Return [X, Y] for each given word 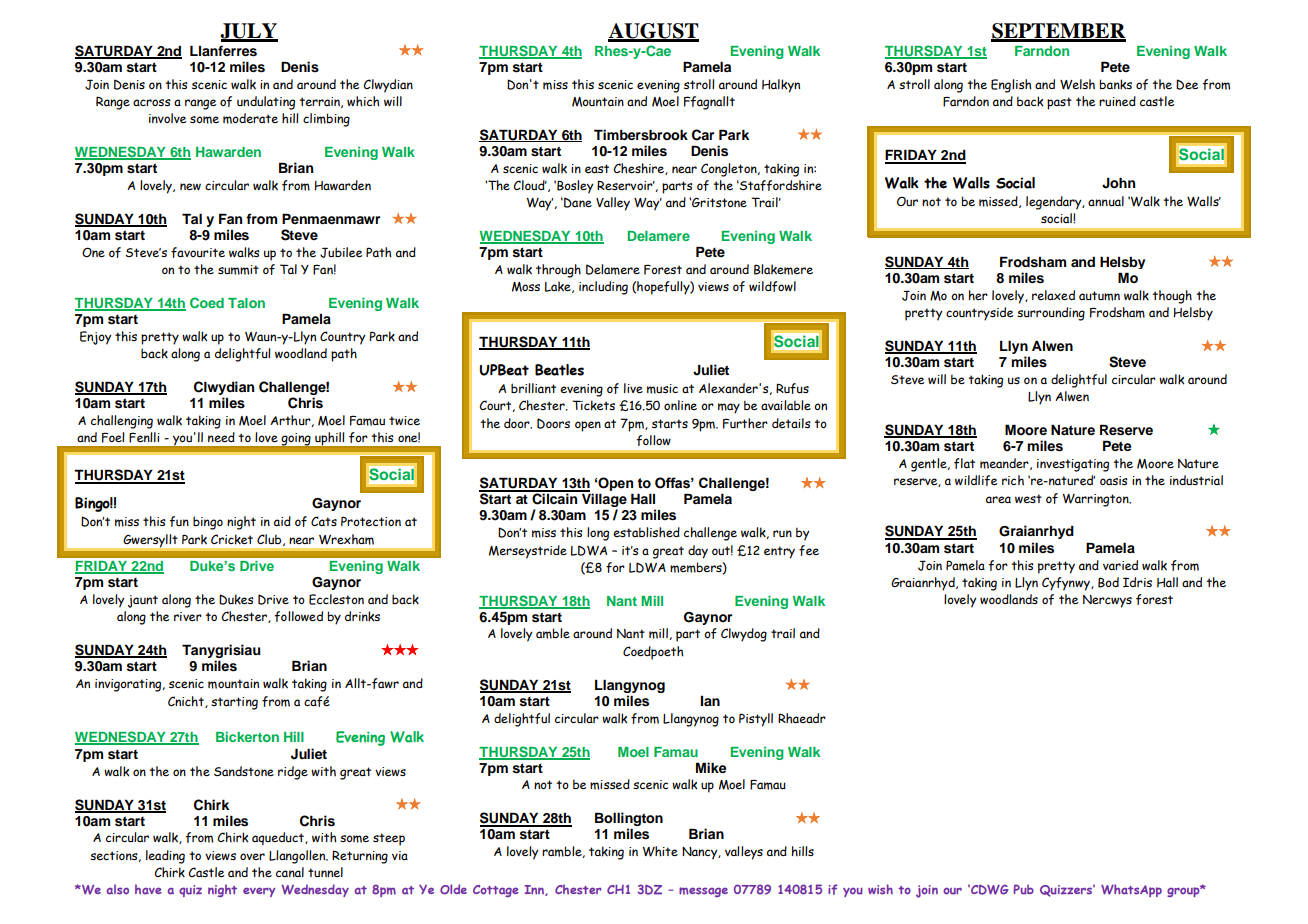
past [1059, 103]
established [646, 532]
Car [703, 135]
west [1028, 498]
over [252, 856]
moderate [250, 118]
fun [179, 521]
